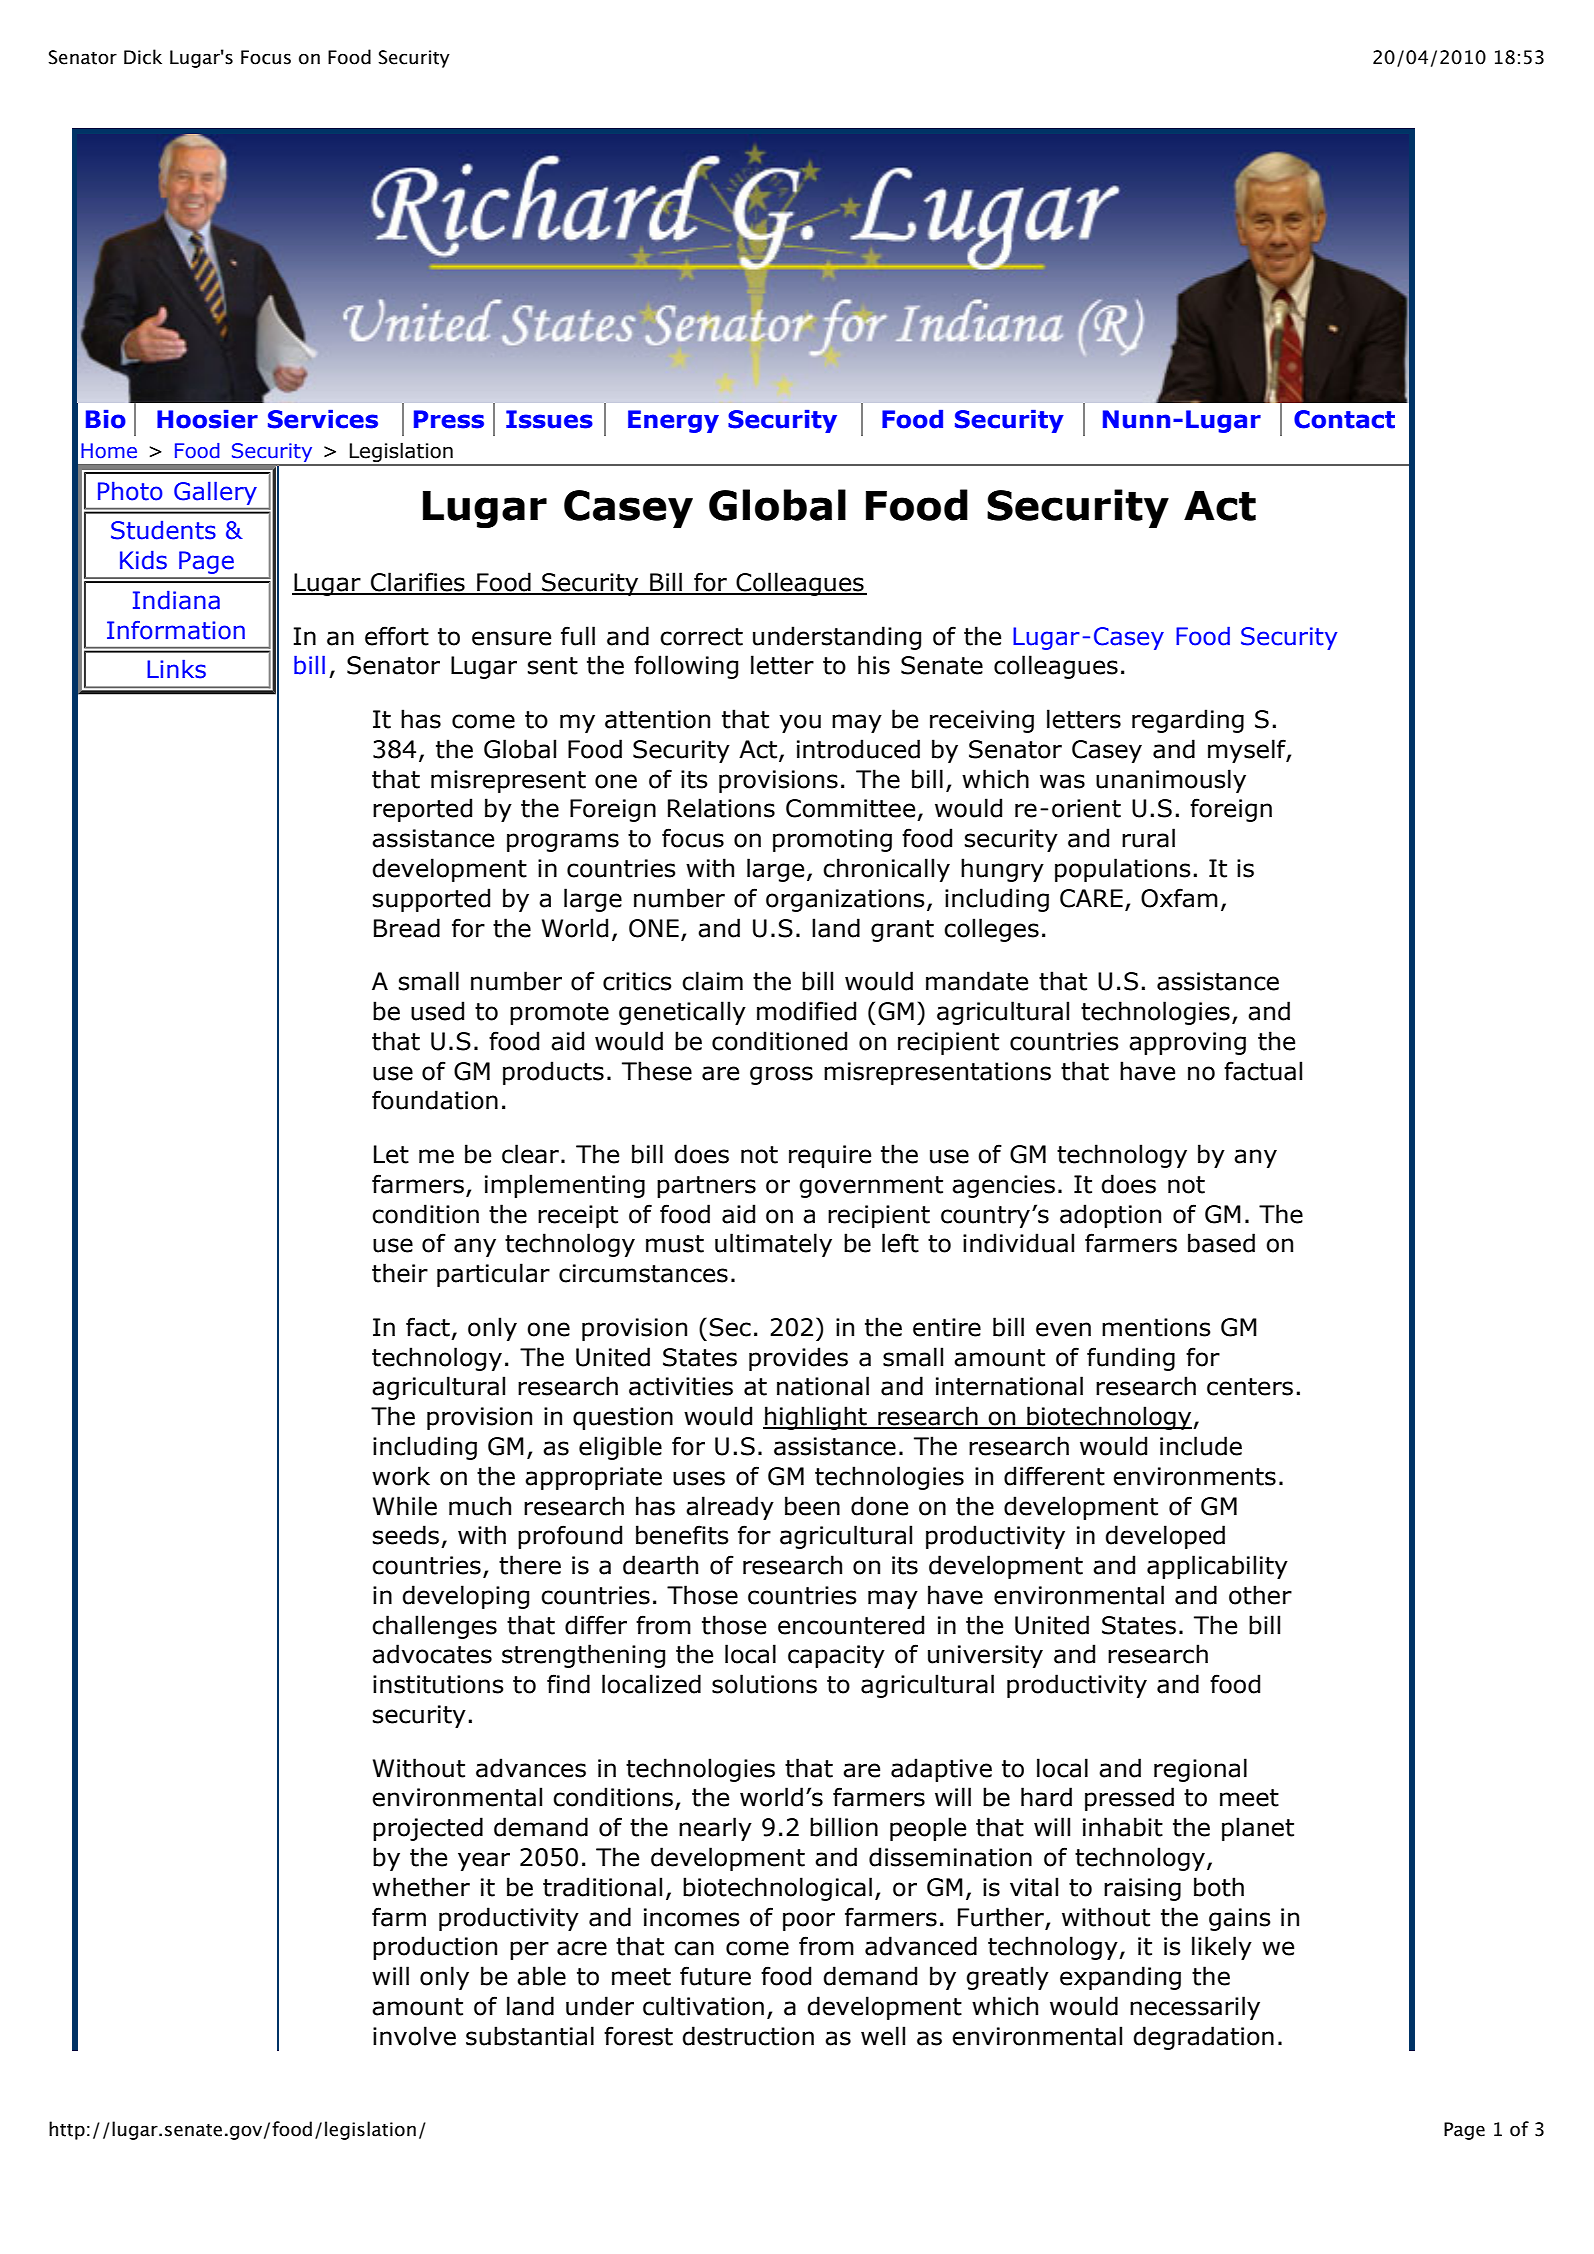  I want to click on based, so click(1221, 1243).
